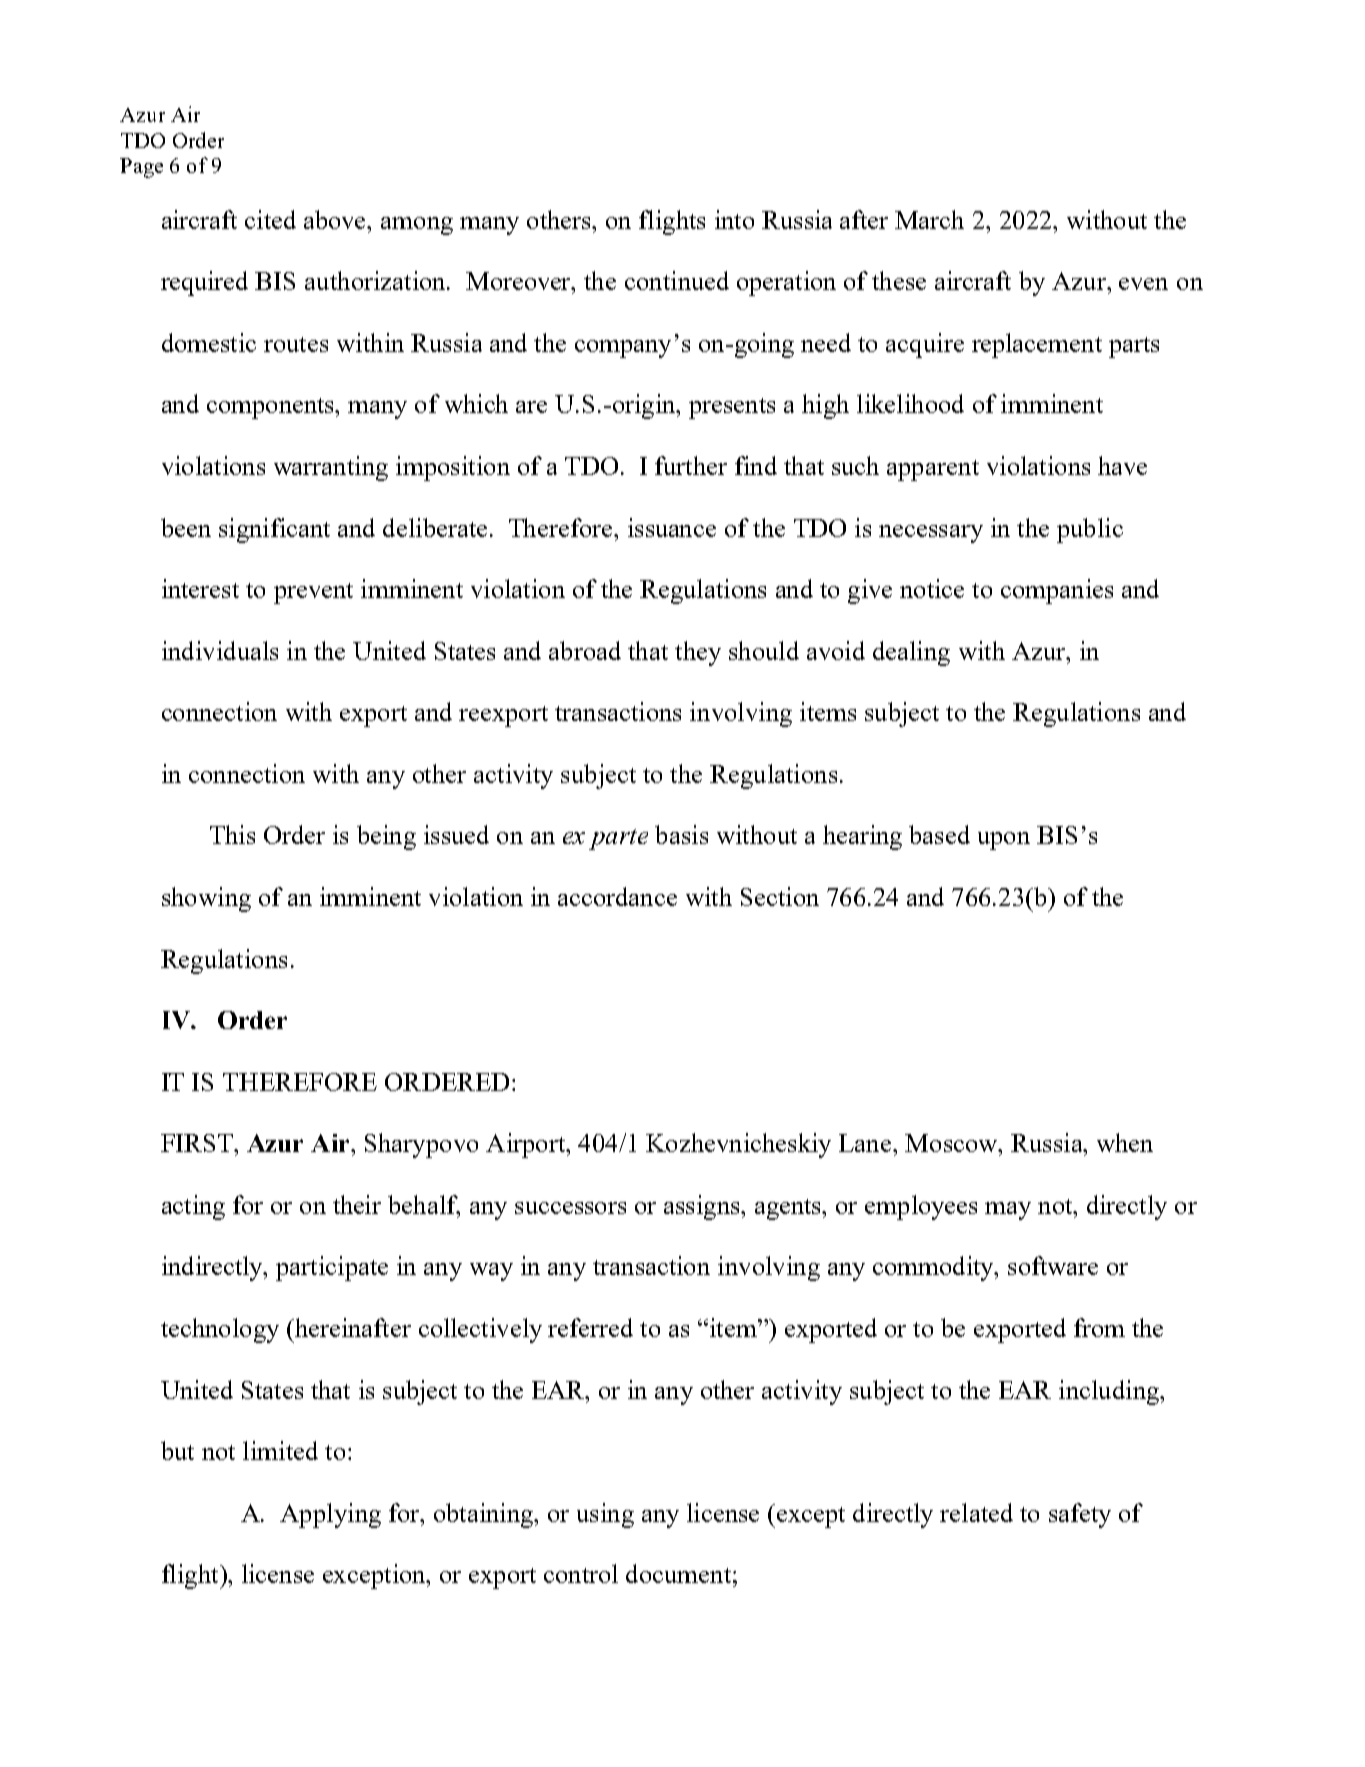 This image has width=1365, height=1767. I want to click on public, so click(1090, 530).
